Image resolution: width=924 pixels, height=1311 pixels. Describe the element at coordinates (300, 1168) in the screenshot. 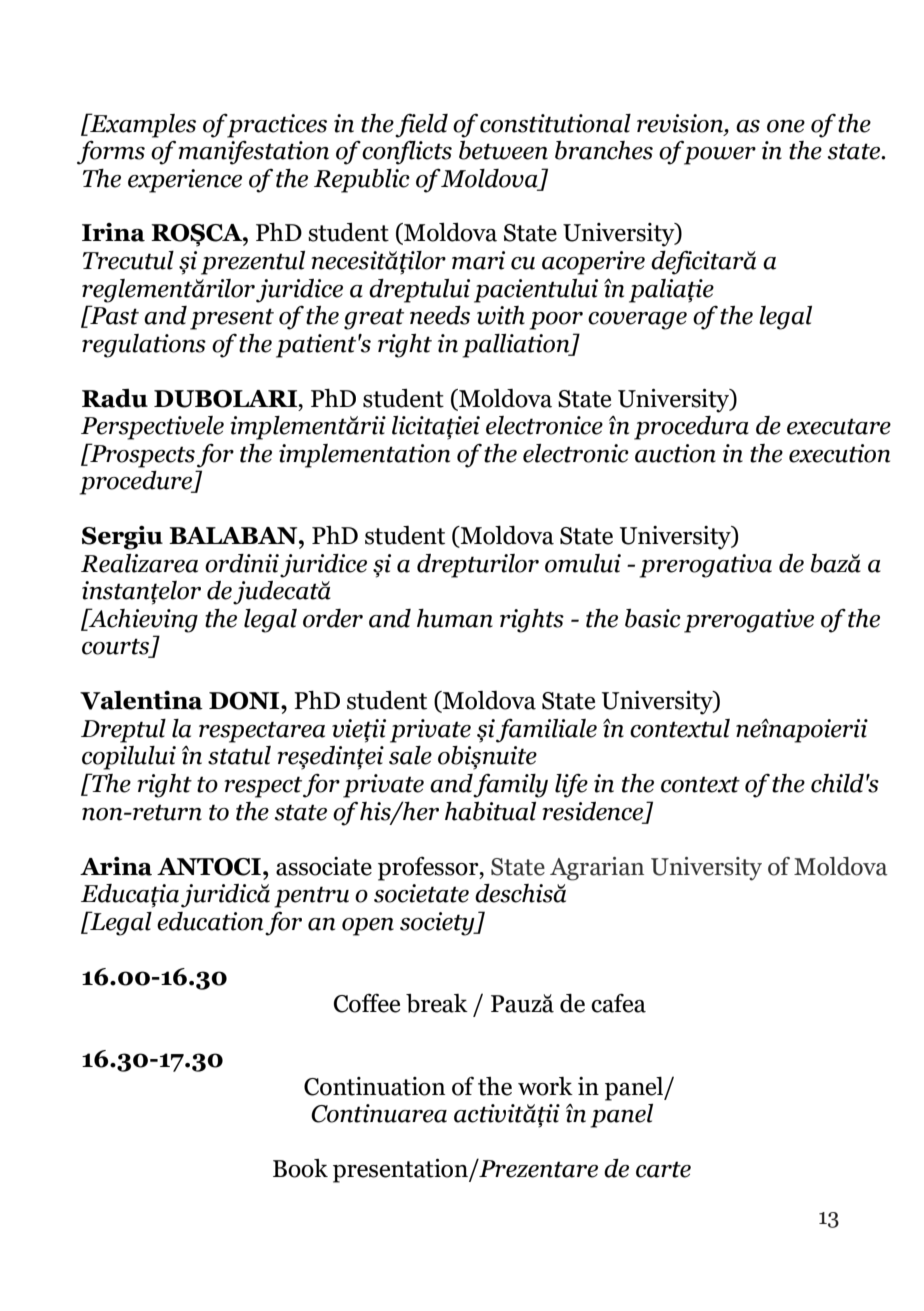

I see `Book` at that location.
